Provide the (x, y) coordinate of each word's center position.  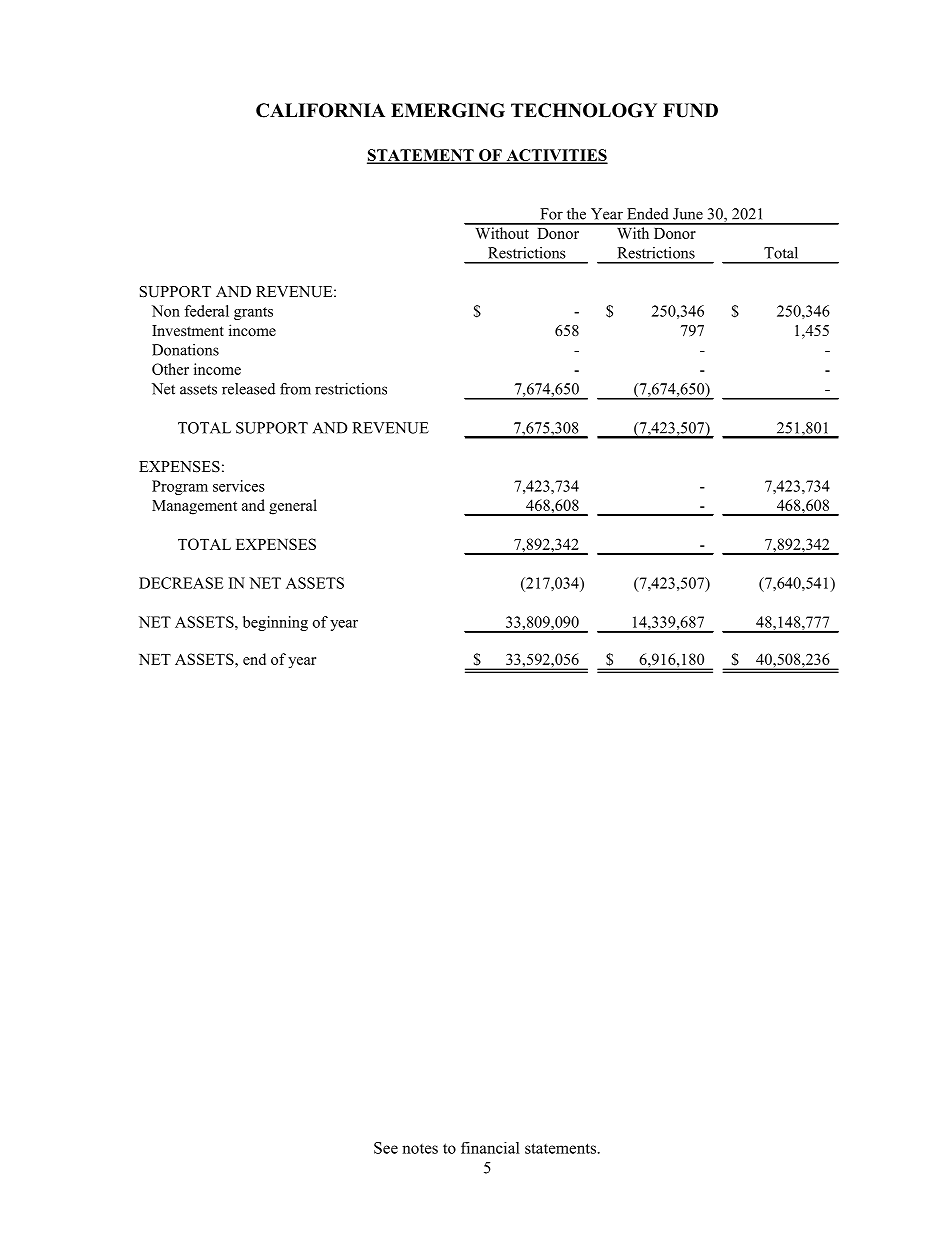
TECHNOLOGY (584, 110)
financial (490, 1148)
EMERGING (448, 110)
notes (420, 1149)
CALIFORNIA (320, 110)
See (386, 1148)
